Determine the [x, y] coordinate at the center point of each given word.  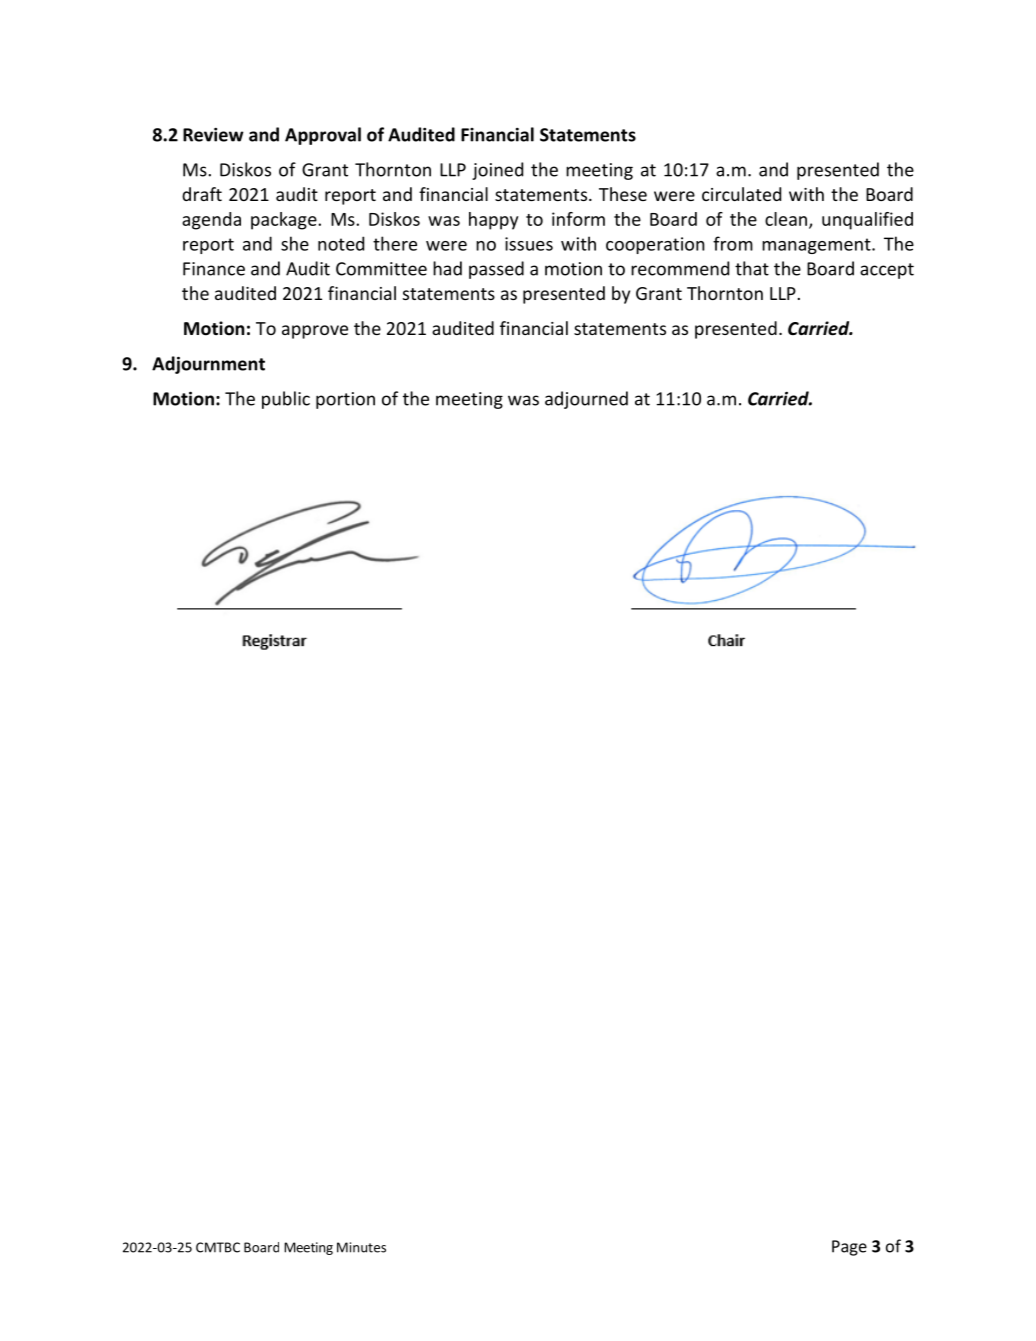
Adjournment [208, 365]
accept [887, 271]
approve [315, 332]
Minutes [361, 1247]
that [752, 268]
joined [497, 171]
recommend [680, 268]
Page [849, 1248]
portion [345, 400]
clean [786, 219]
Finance [214, 269]
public [286, 400]
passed [496, 270]
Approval [323, 136]
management [817, 246]
